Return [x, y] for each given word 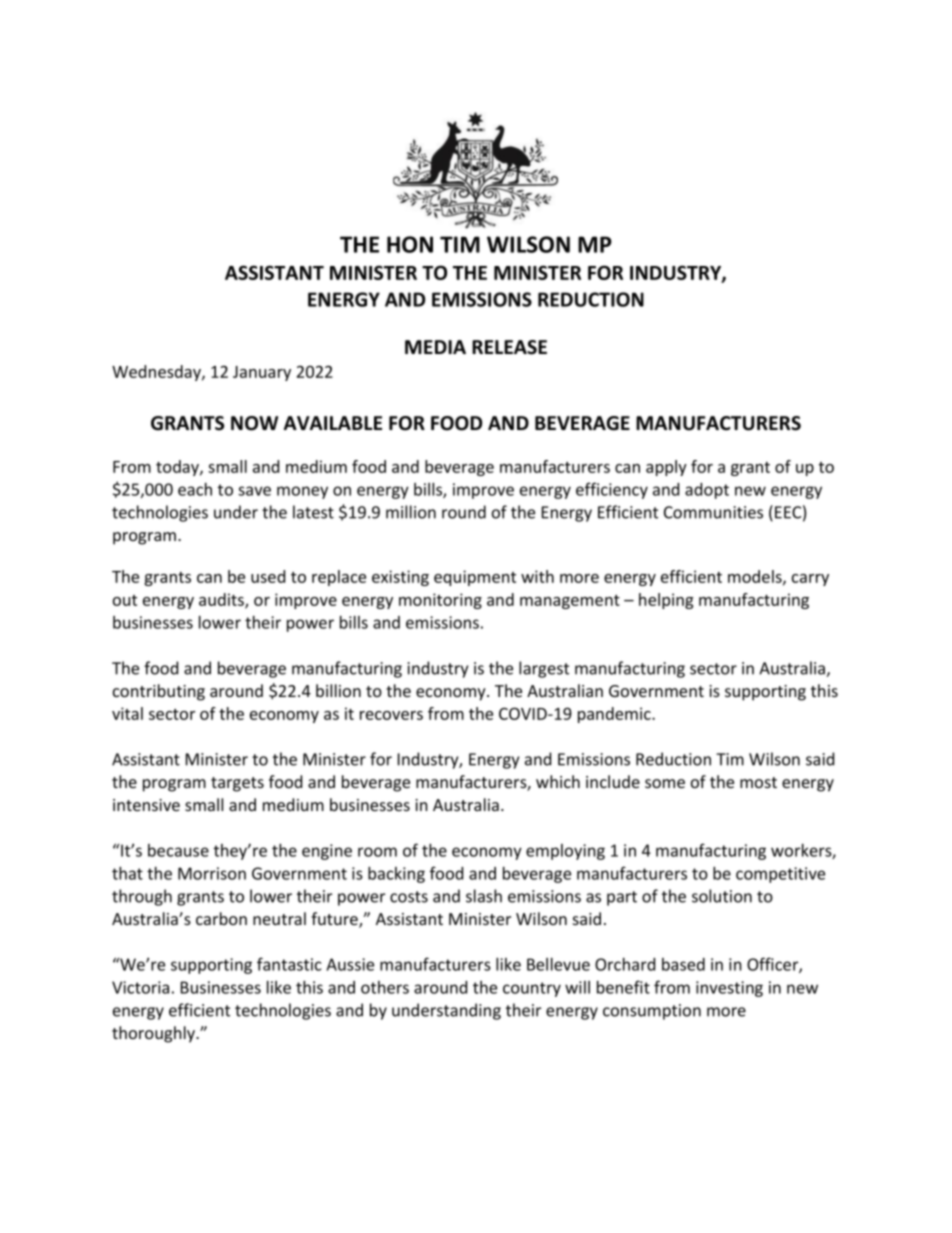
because [178, 850]
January [262, 373]
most [758, 782]
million [411, 512]
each [195, 489]
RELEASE [509, 347]
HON [410, 244]
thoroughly [155, 1034]
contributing [159, 692]
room [377, 852]
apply [666, 468]
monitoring [440, 601]
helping [666, 601]
